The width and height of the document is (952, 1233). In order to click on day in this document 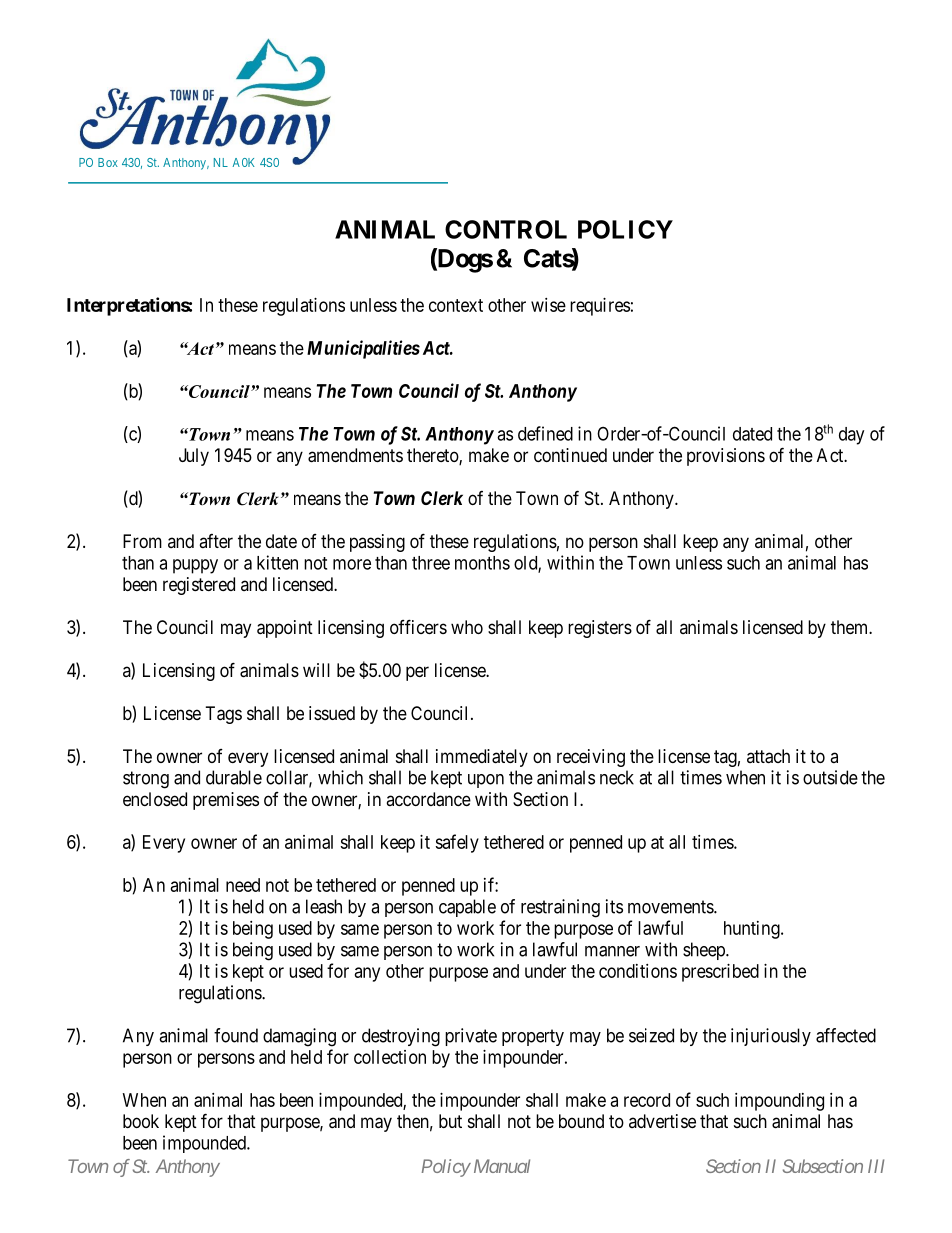, I will do `click(851, 436)`.
